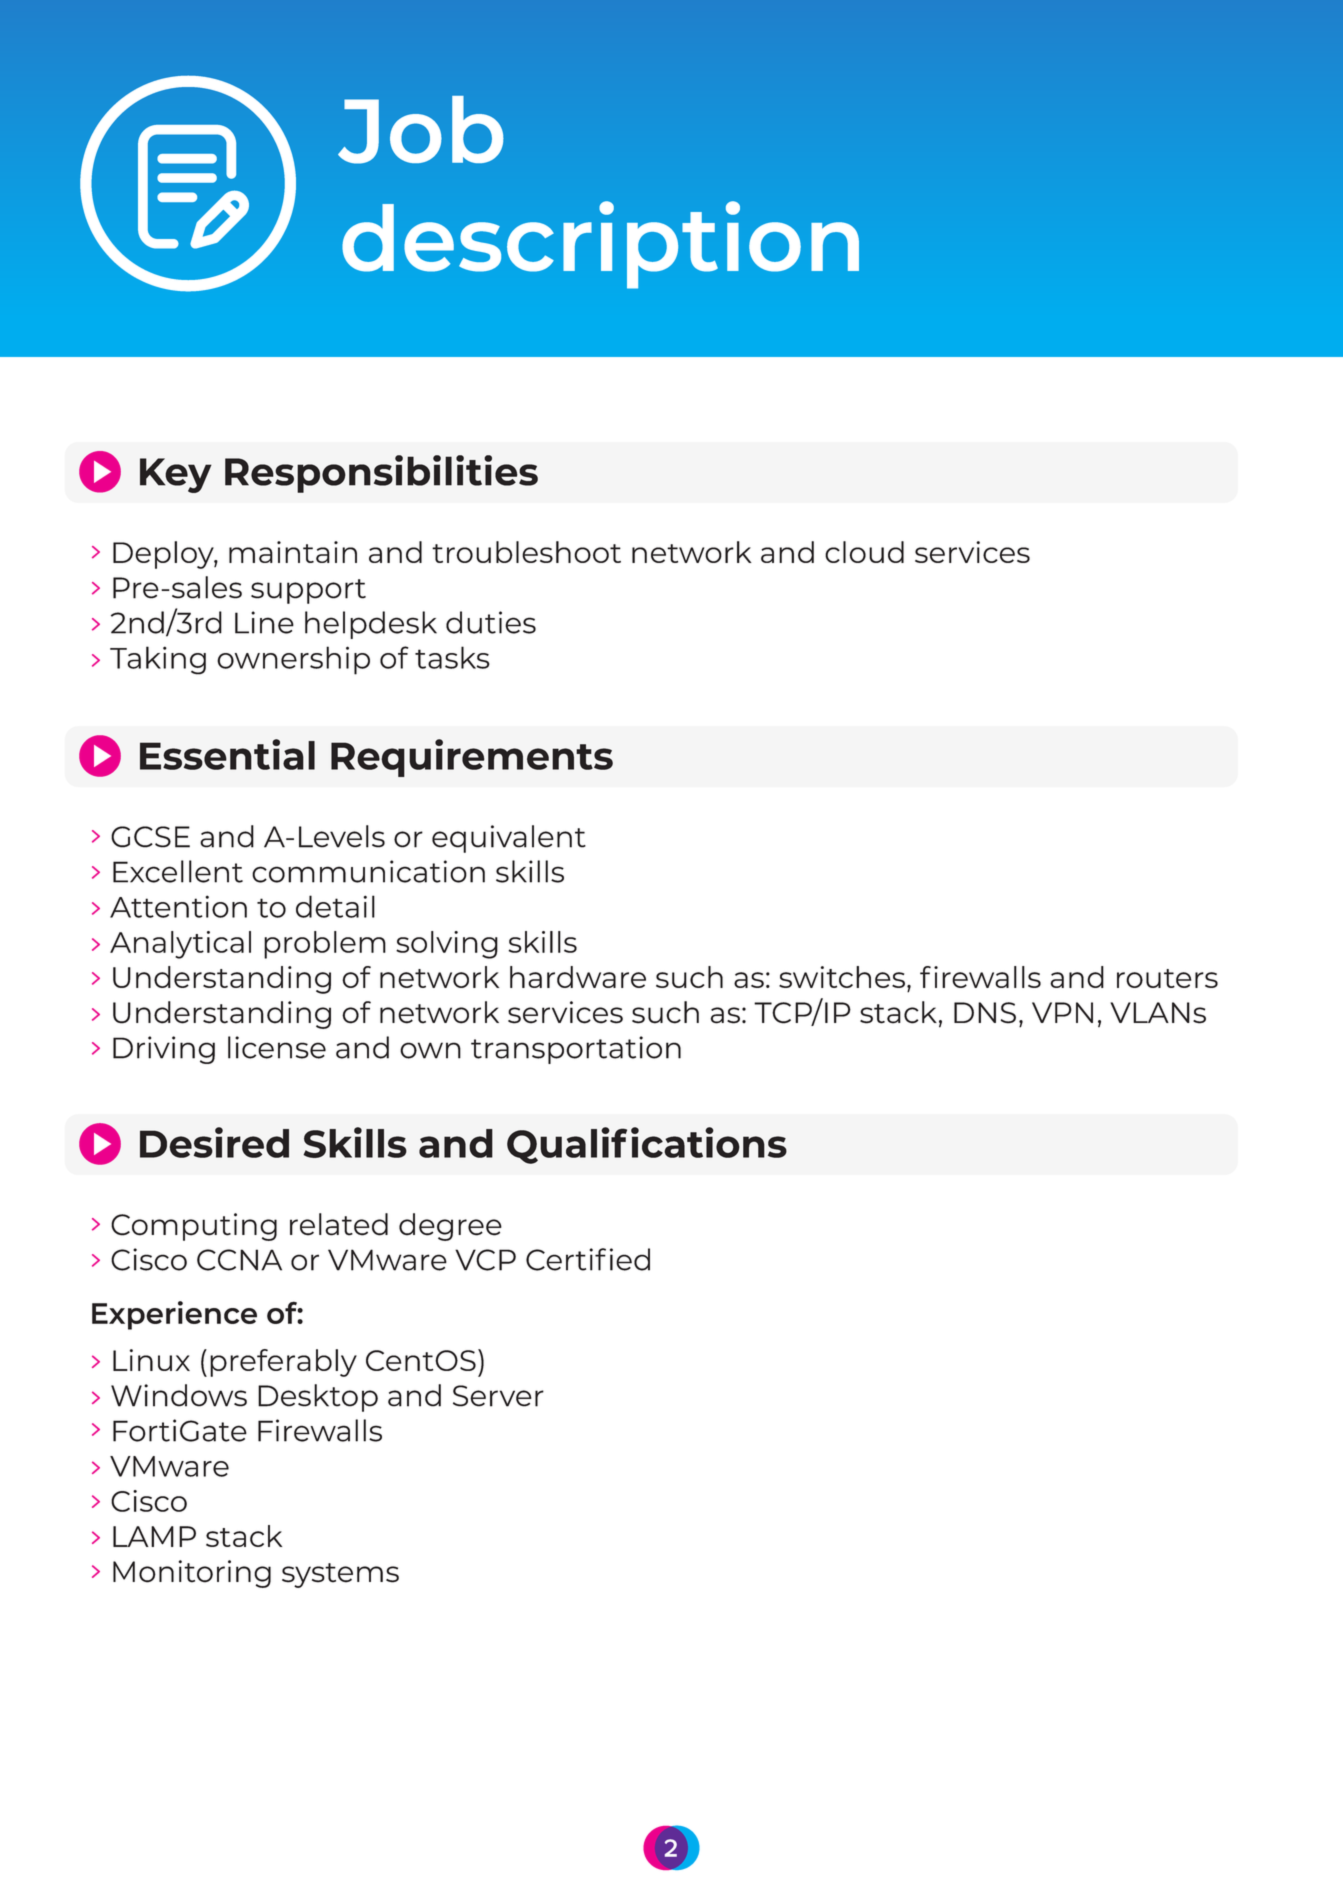 This document has height=1899, width=1343. Describe the element at coordinates (264, 622) in the document. I see `Line` at that location.
